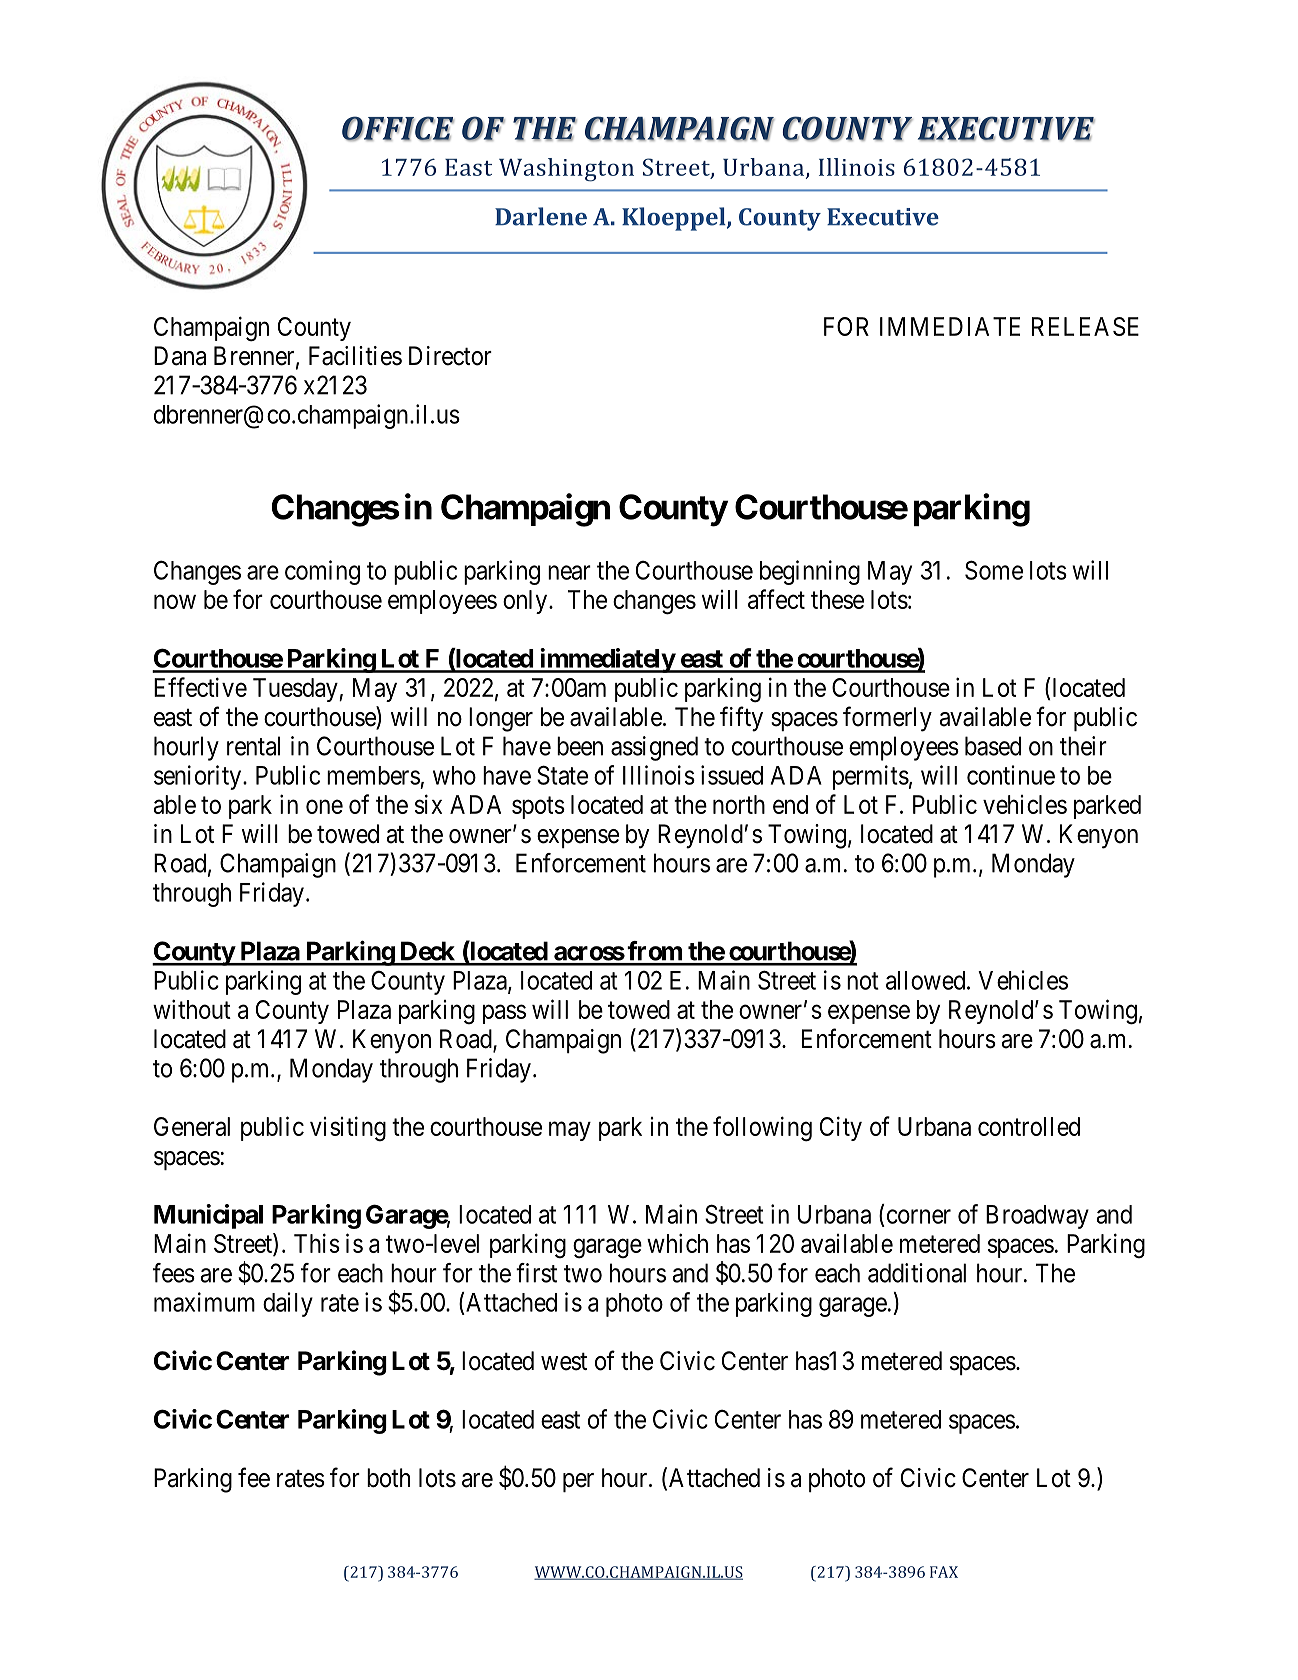 The image size is (1298, 1680). What do you see at coordinates (398, 128) in the screenshot?
I see `OFFICE` at bounding box center [398, 128].
